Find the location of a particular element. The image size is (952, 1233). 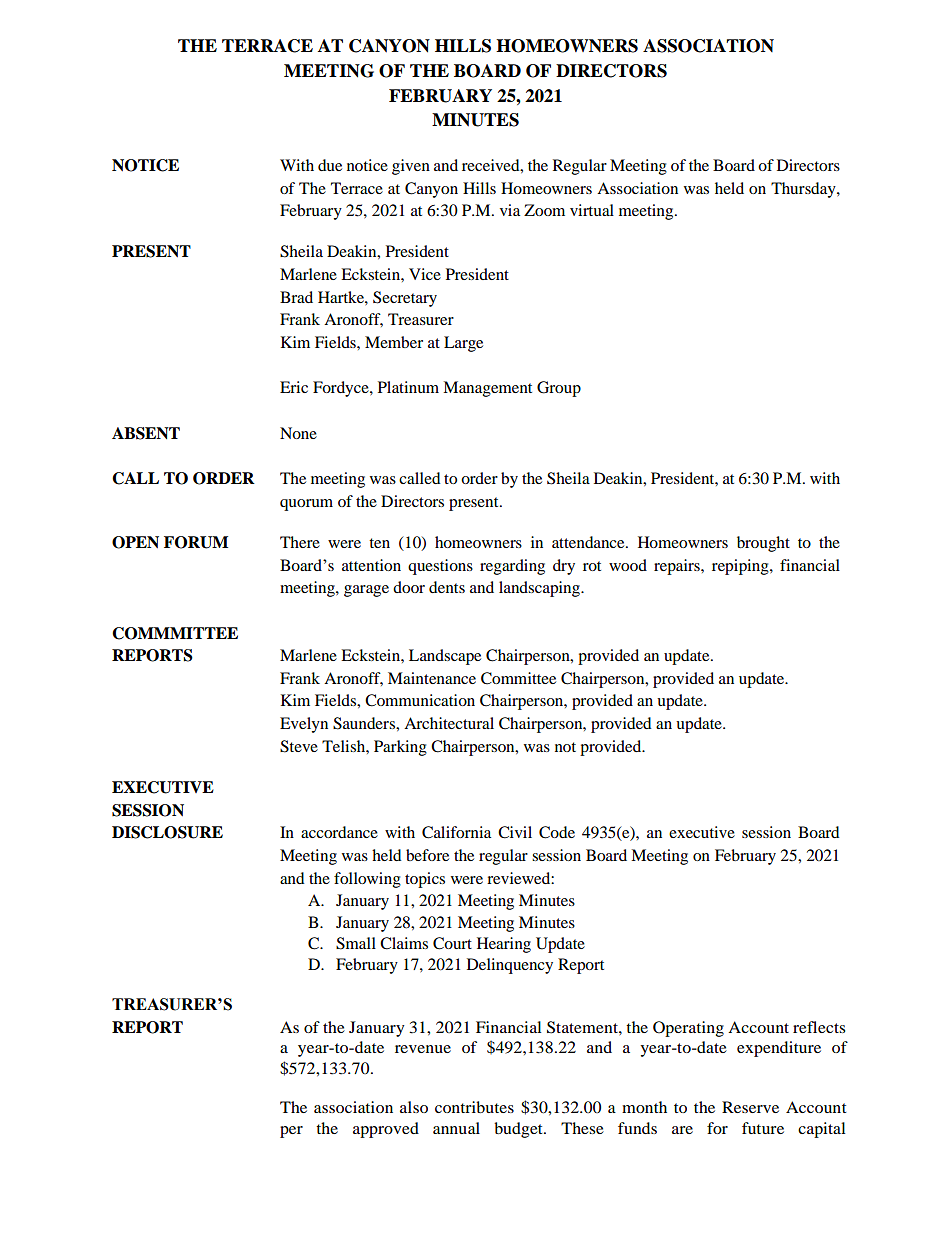

via is located at coordinates (510, 210).
